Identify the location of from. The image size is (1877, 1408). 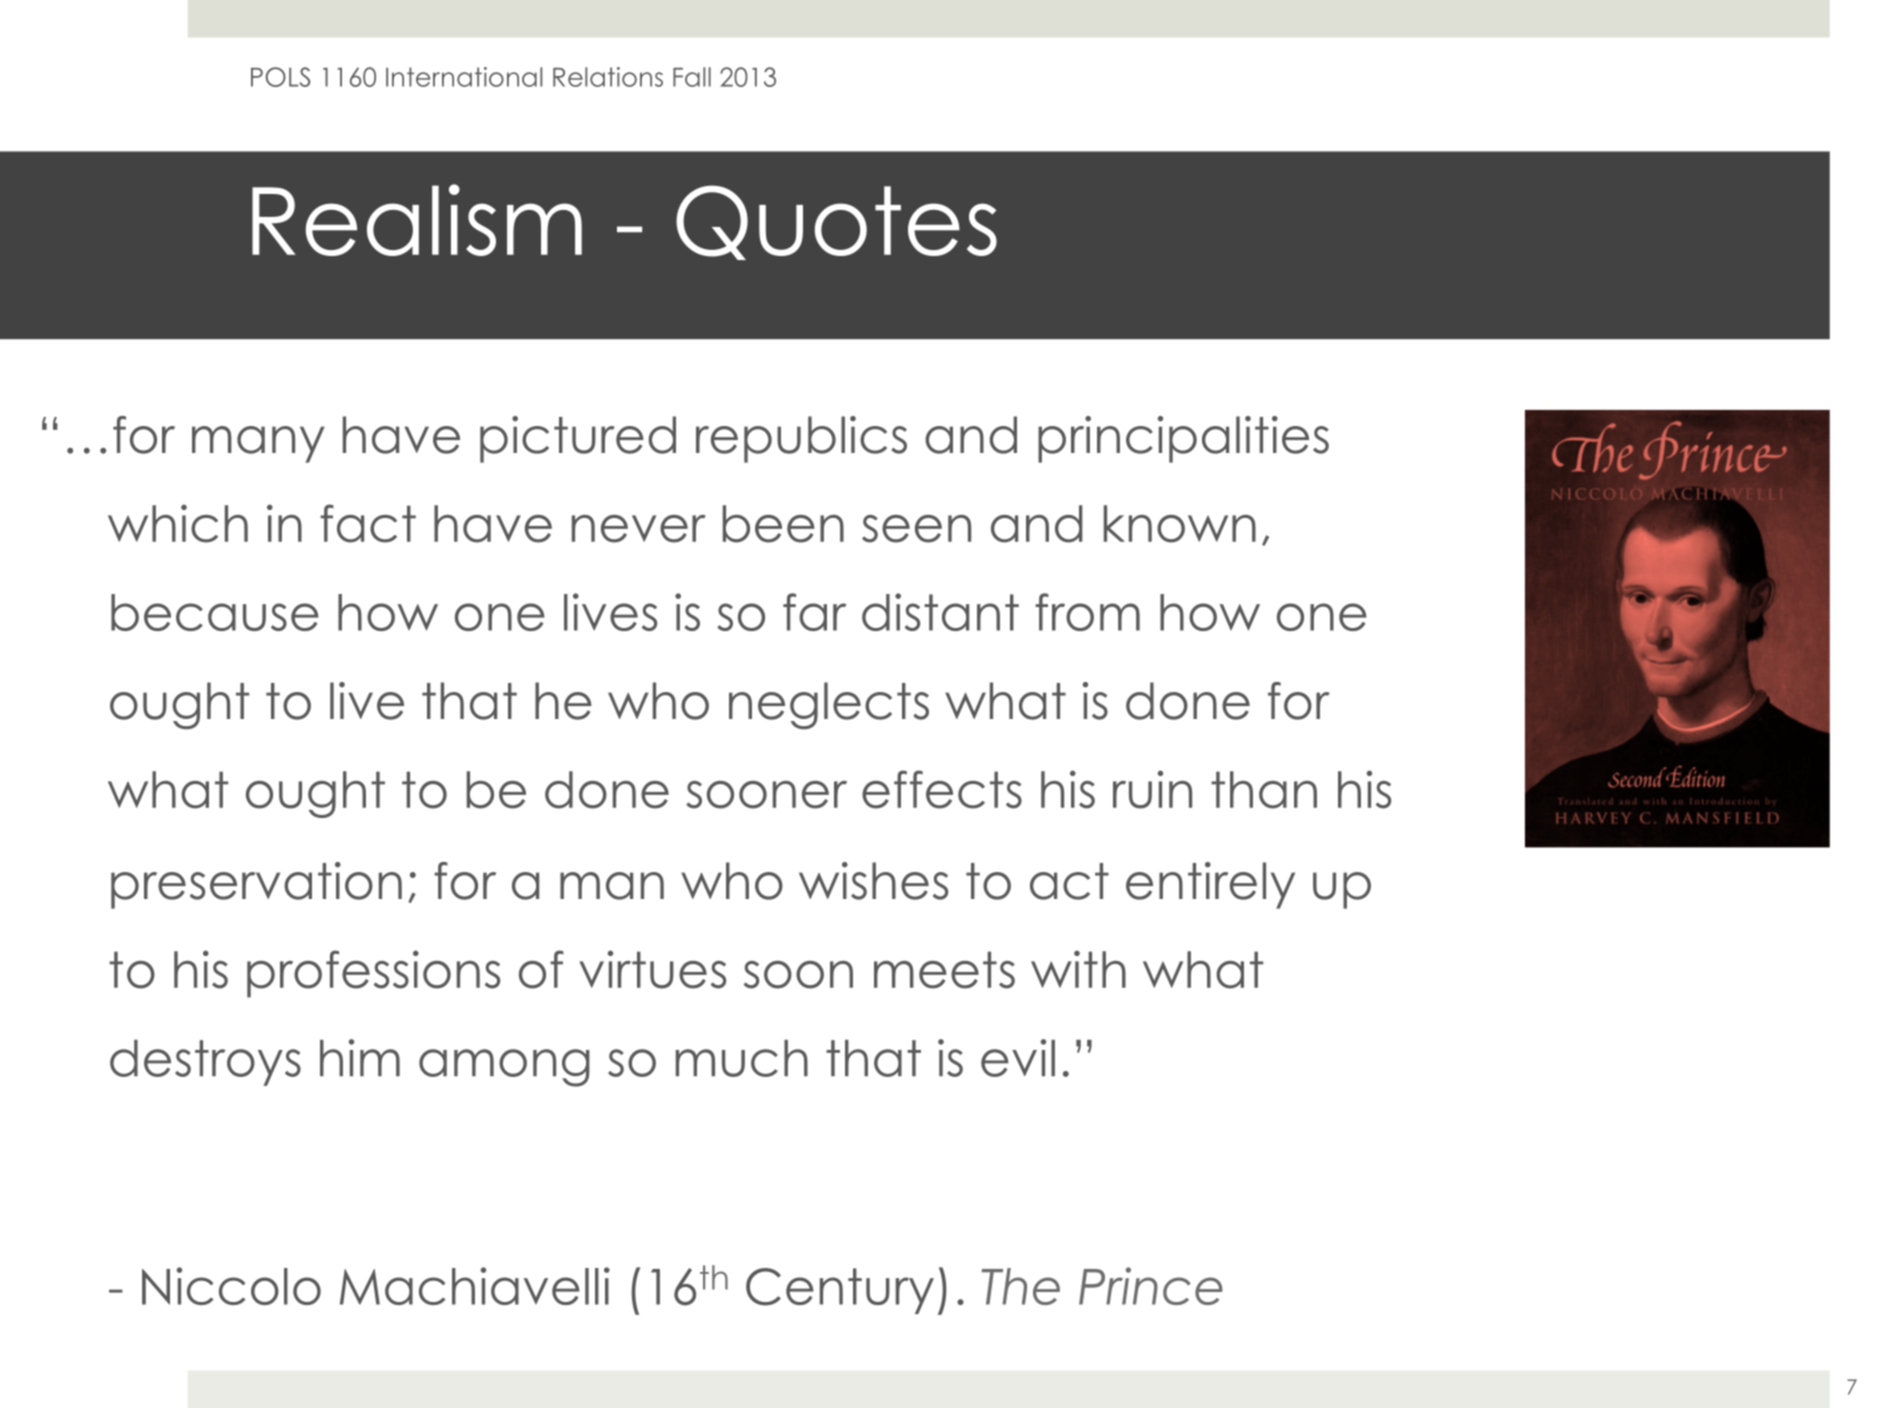
(1087, 612).
